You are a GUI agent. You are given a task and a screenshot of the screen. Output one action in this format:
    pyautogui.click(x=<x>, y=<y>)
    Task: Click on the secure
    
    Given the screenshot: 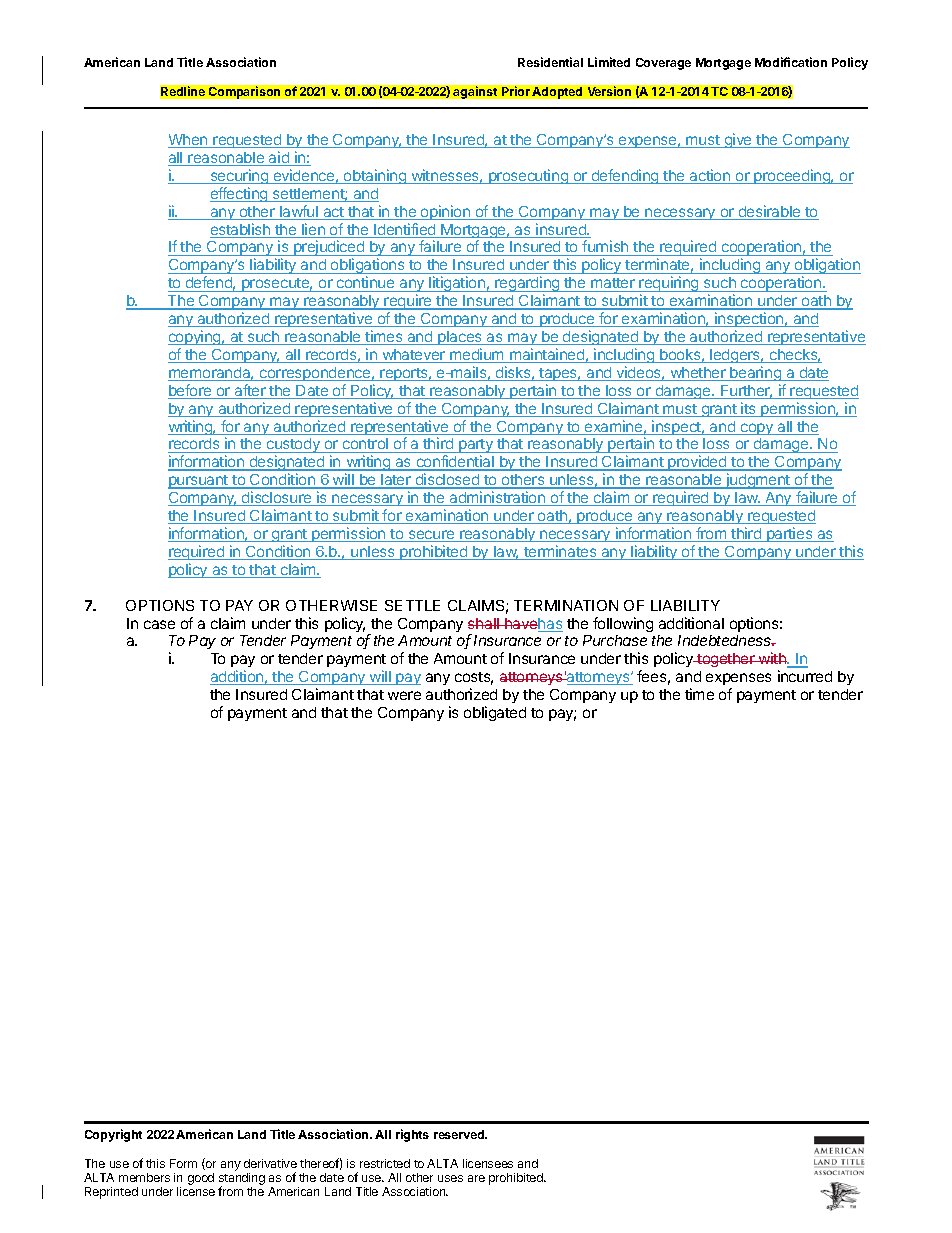 What is the action you would take?
    pyautogui.click(x=431, y=536)
